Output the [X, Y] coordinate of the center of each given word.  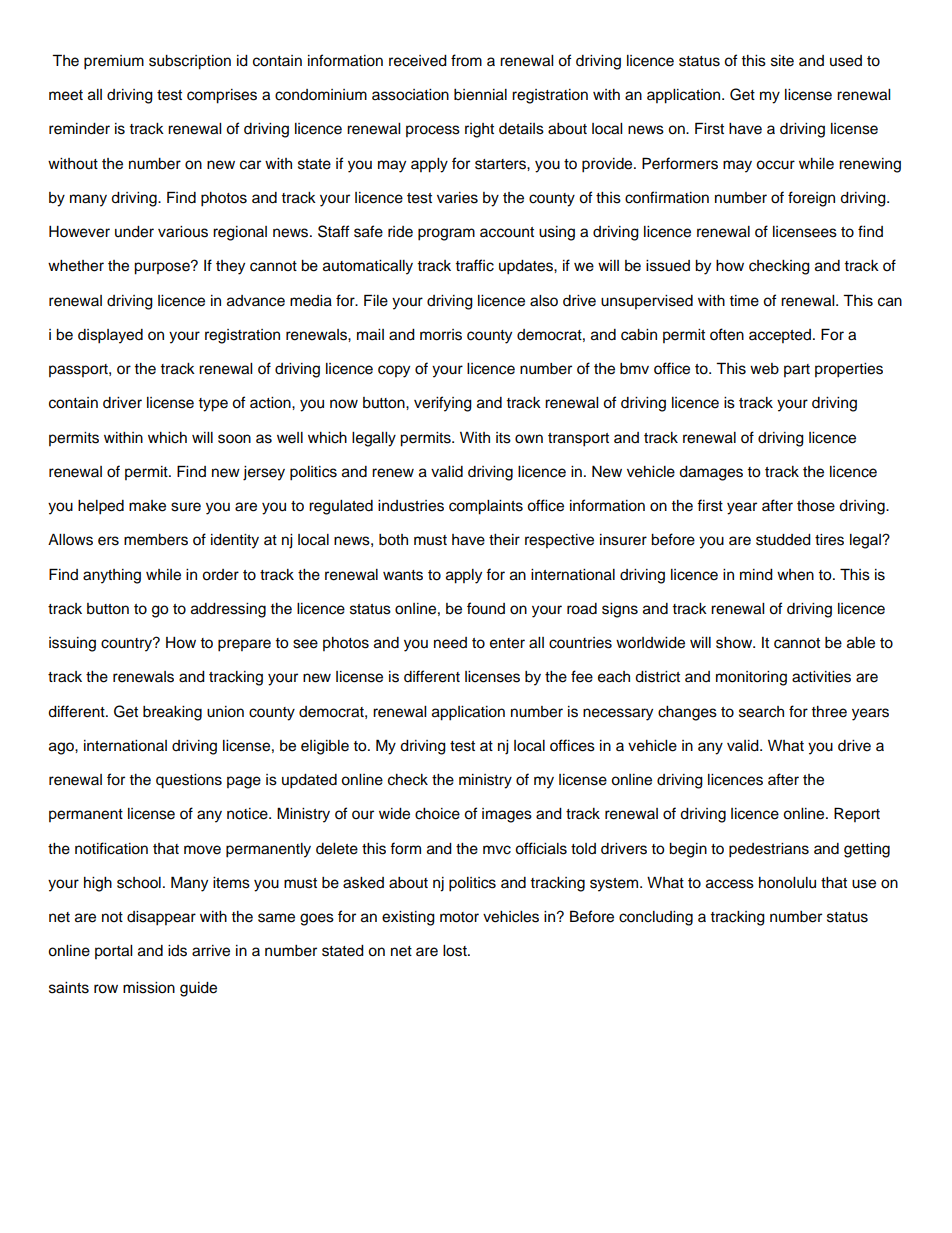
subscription [190, 62]
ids [177, 951]
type [213, 405]
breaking [172, 713]
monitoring [751, 678]
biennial [480, 95]
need [450, 643]
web [764, 369]
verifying [443, 404]
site [782, 61]
